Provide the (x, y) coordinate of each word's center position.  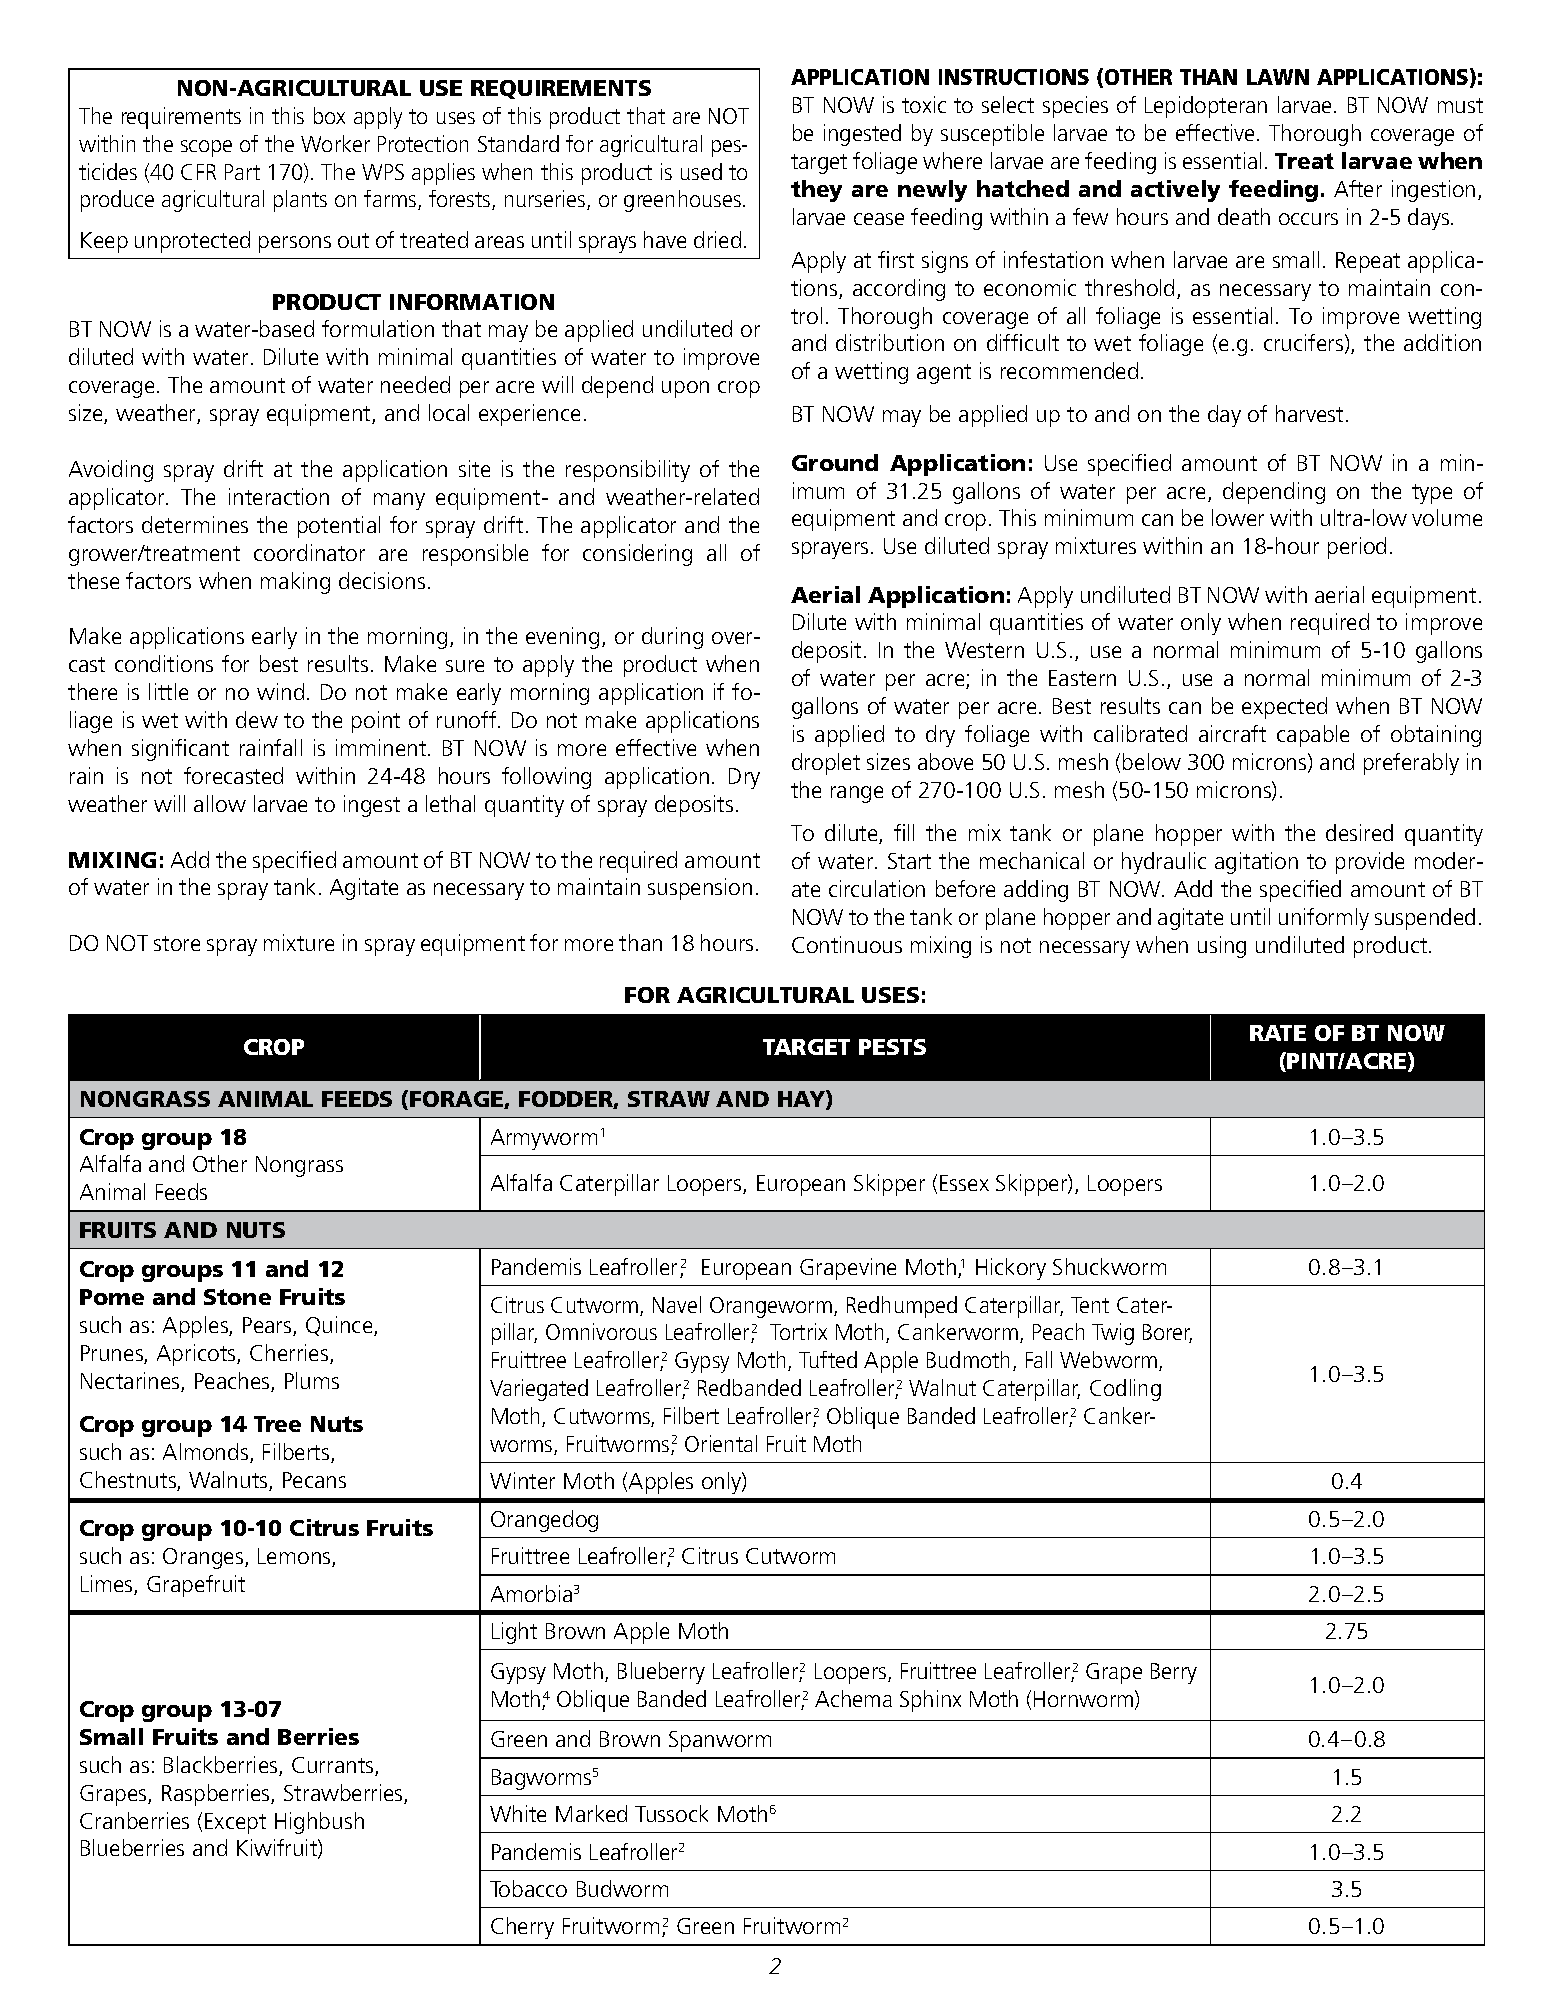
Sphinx (930, 1701)
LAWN (1278, 77)
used (701, 171)
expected (1284, 708)
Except (235, 1823)
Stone (237, 1297)
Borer (1167, 1333)
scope (206, 148)
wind (280, 691)
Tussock (671, 1813)
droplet (826, 764)
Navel (677, 1304)
